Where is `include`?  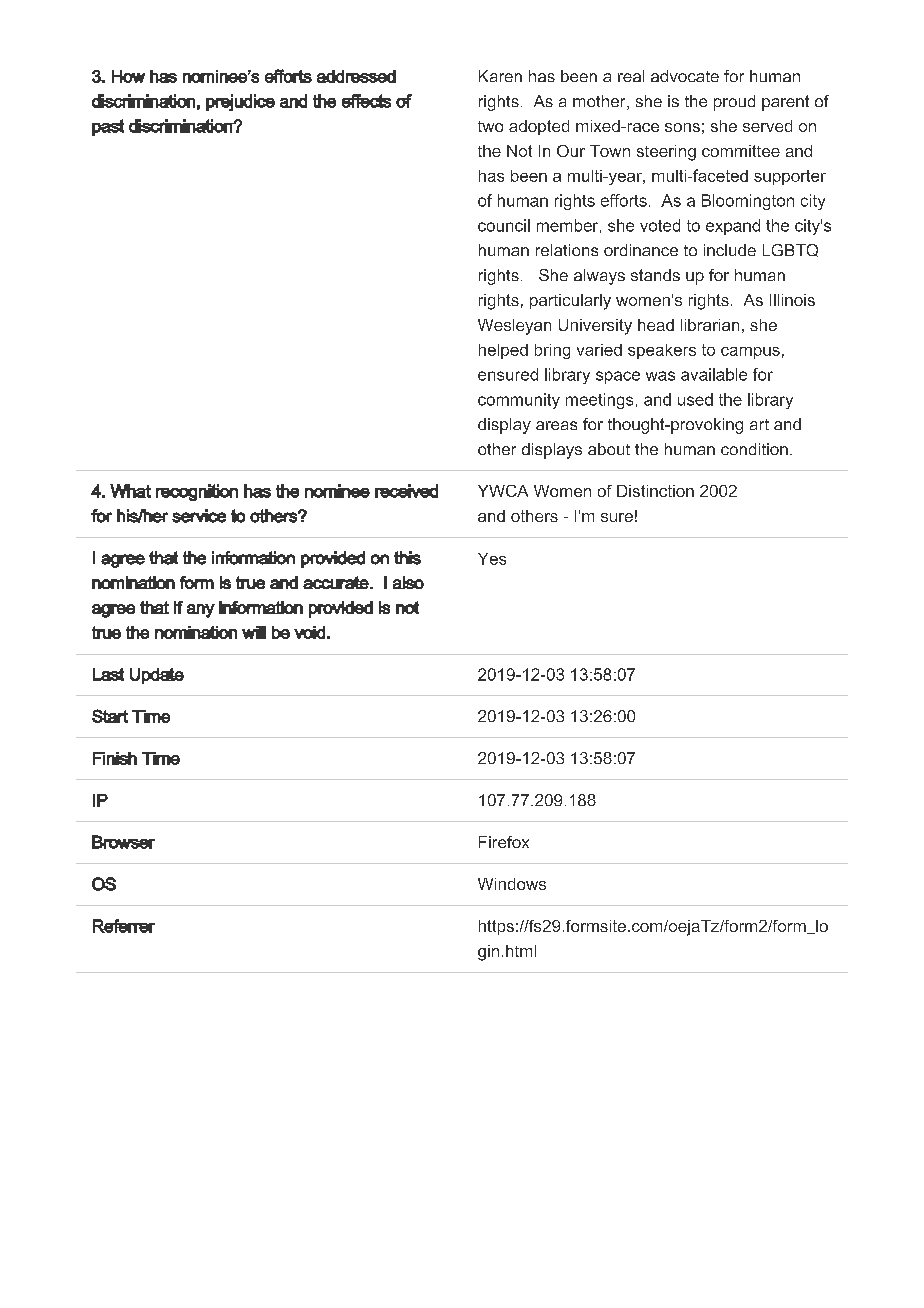 include is located at coordinates (730, 250).
